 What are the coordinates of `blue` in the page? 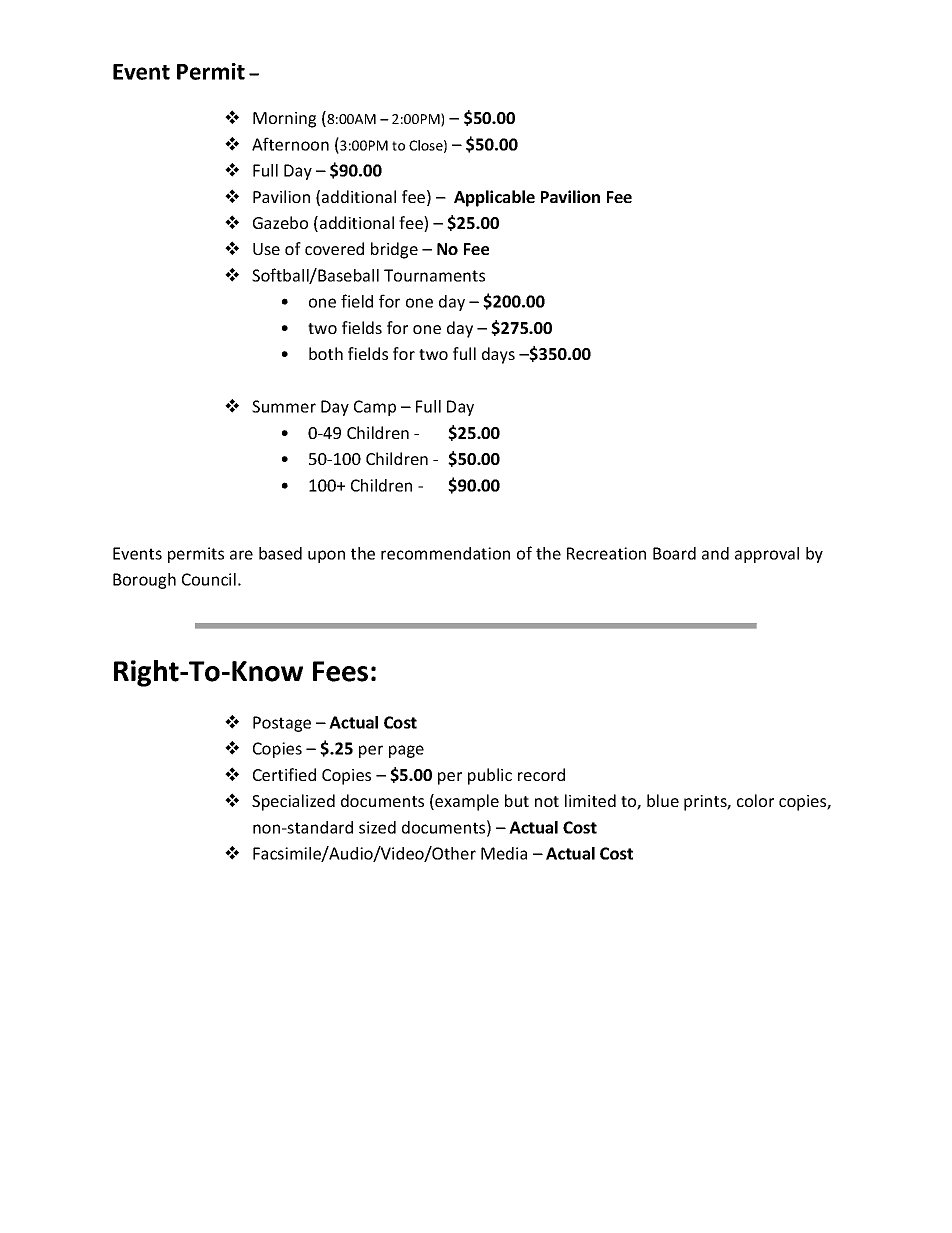 It's located at (663, 800).
